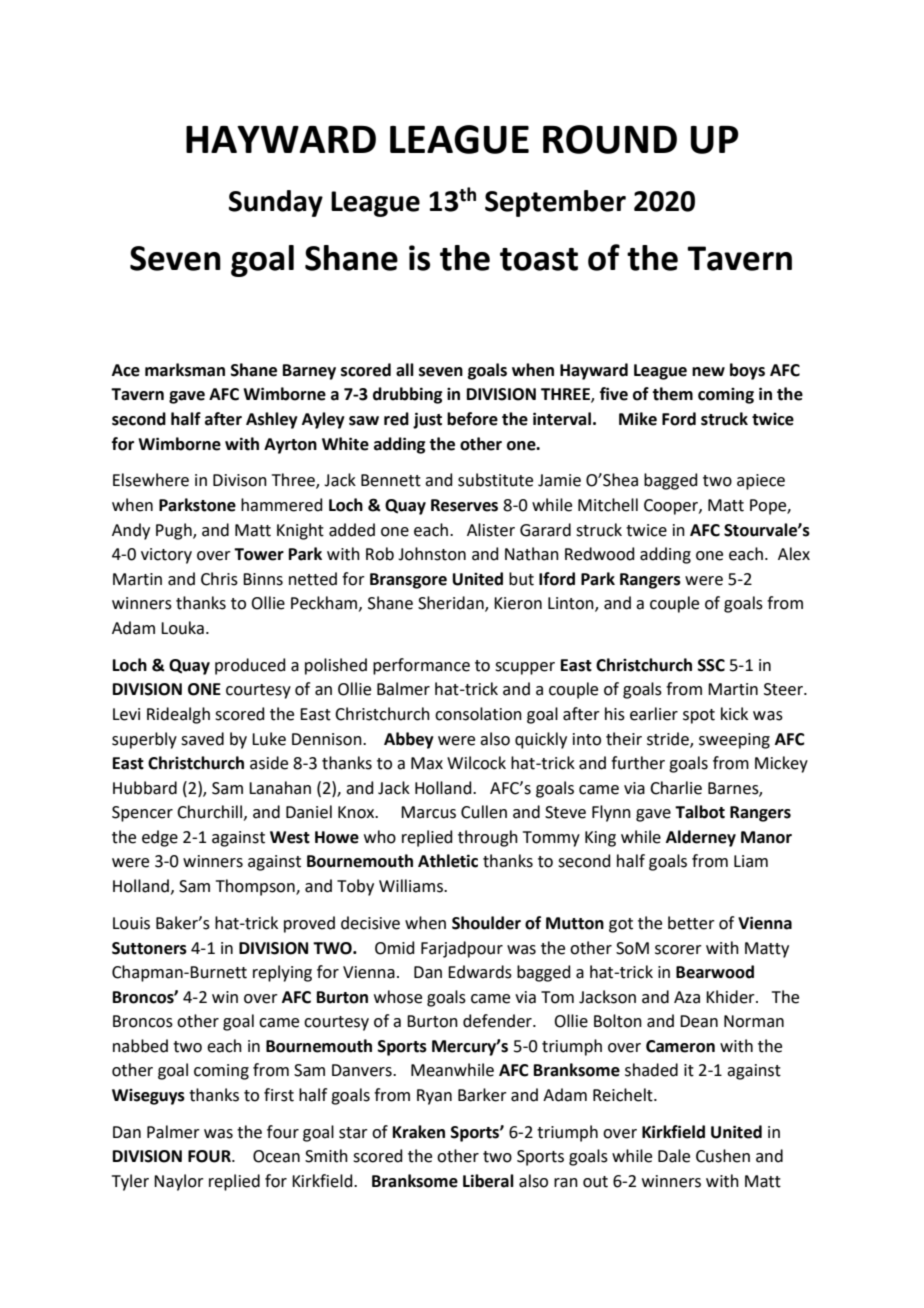  I want to click on performance, so click(421, 666).
